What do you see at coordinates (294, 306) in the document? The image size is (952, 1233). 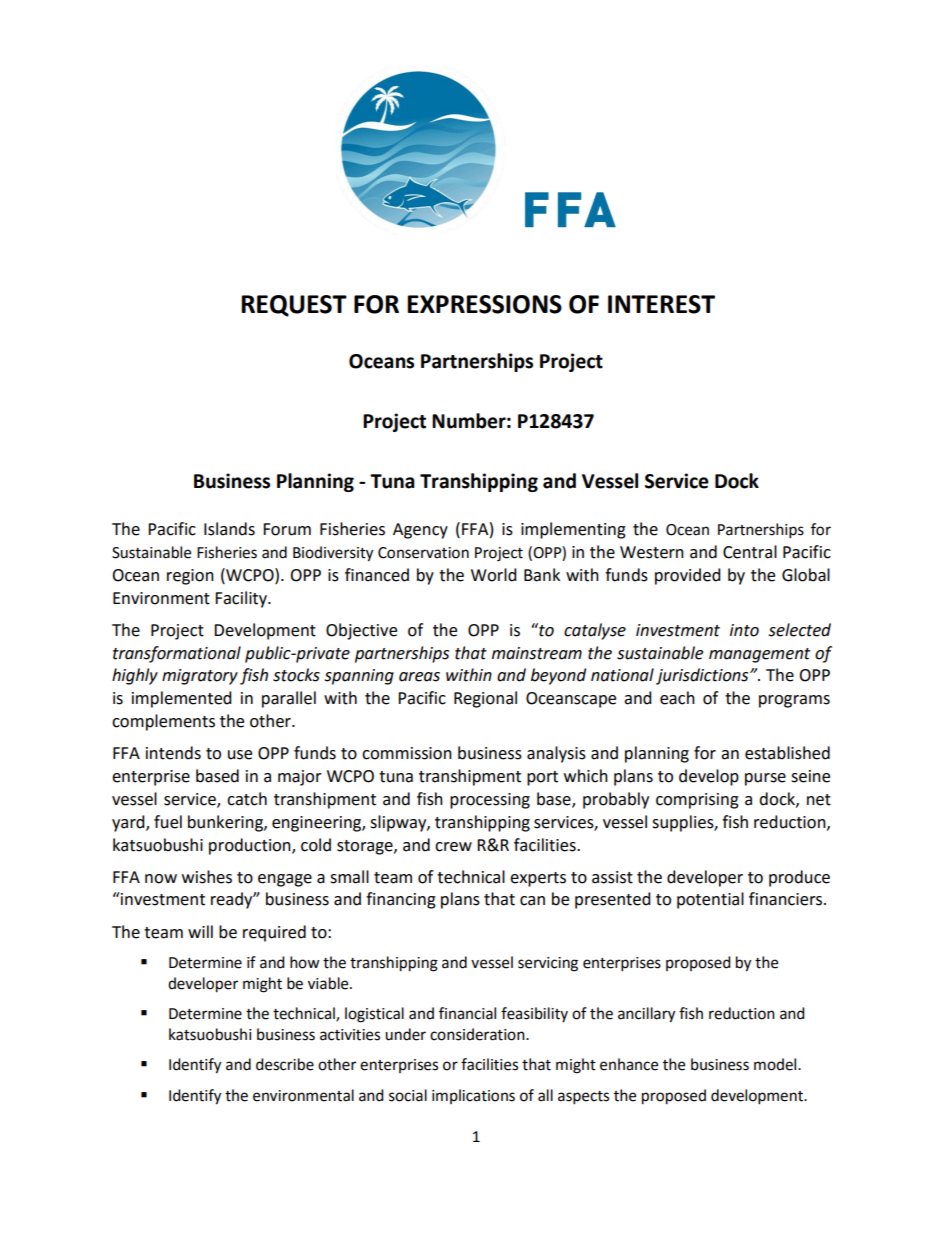 I see `REQUEST` at bounding box center [294, 306].
